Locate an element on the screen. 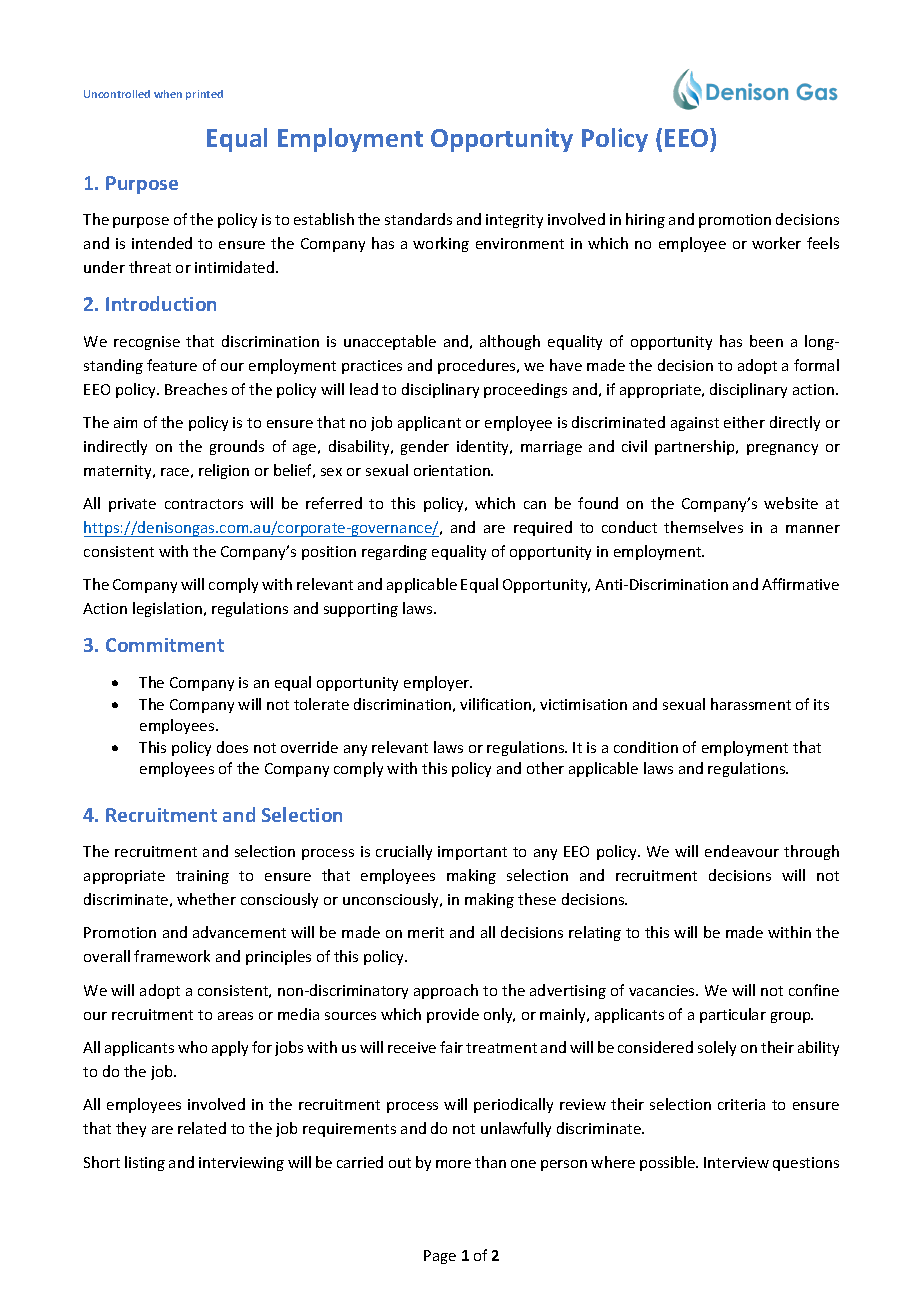 This screenshot has height=1308, width=924. themselves is located at coordinates (703, 527).
